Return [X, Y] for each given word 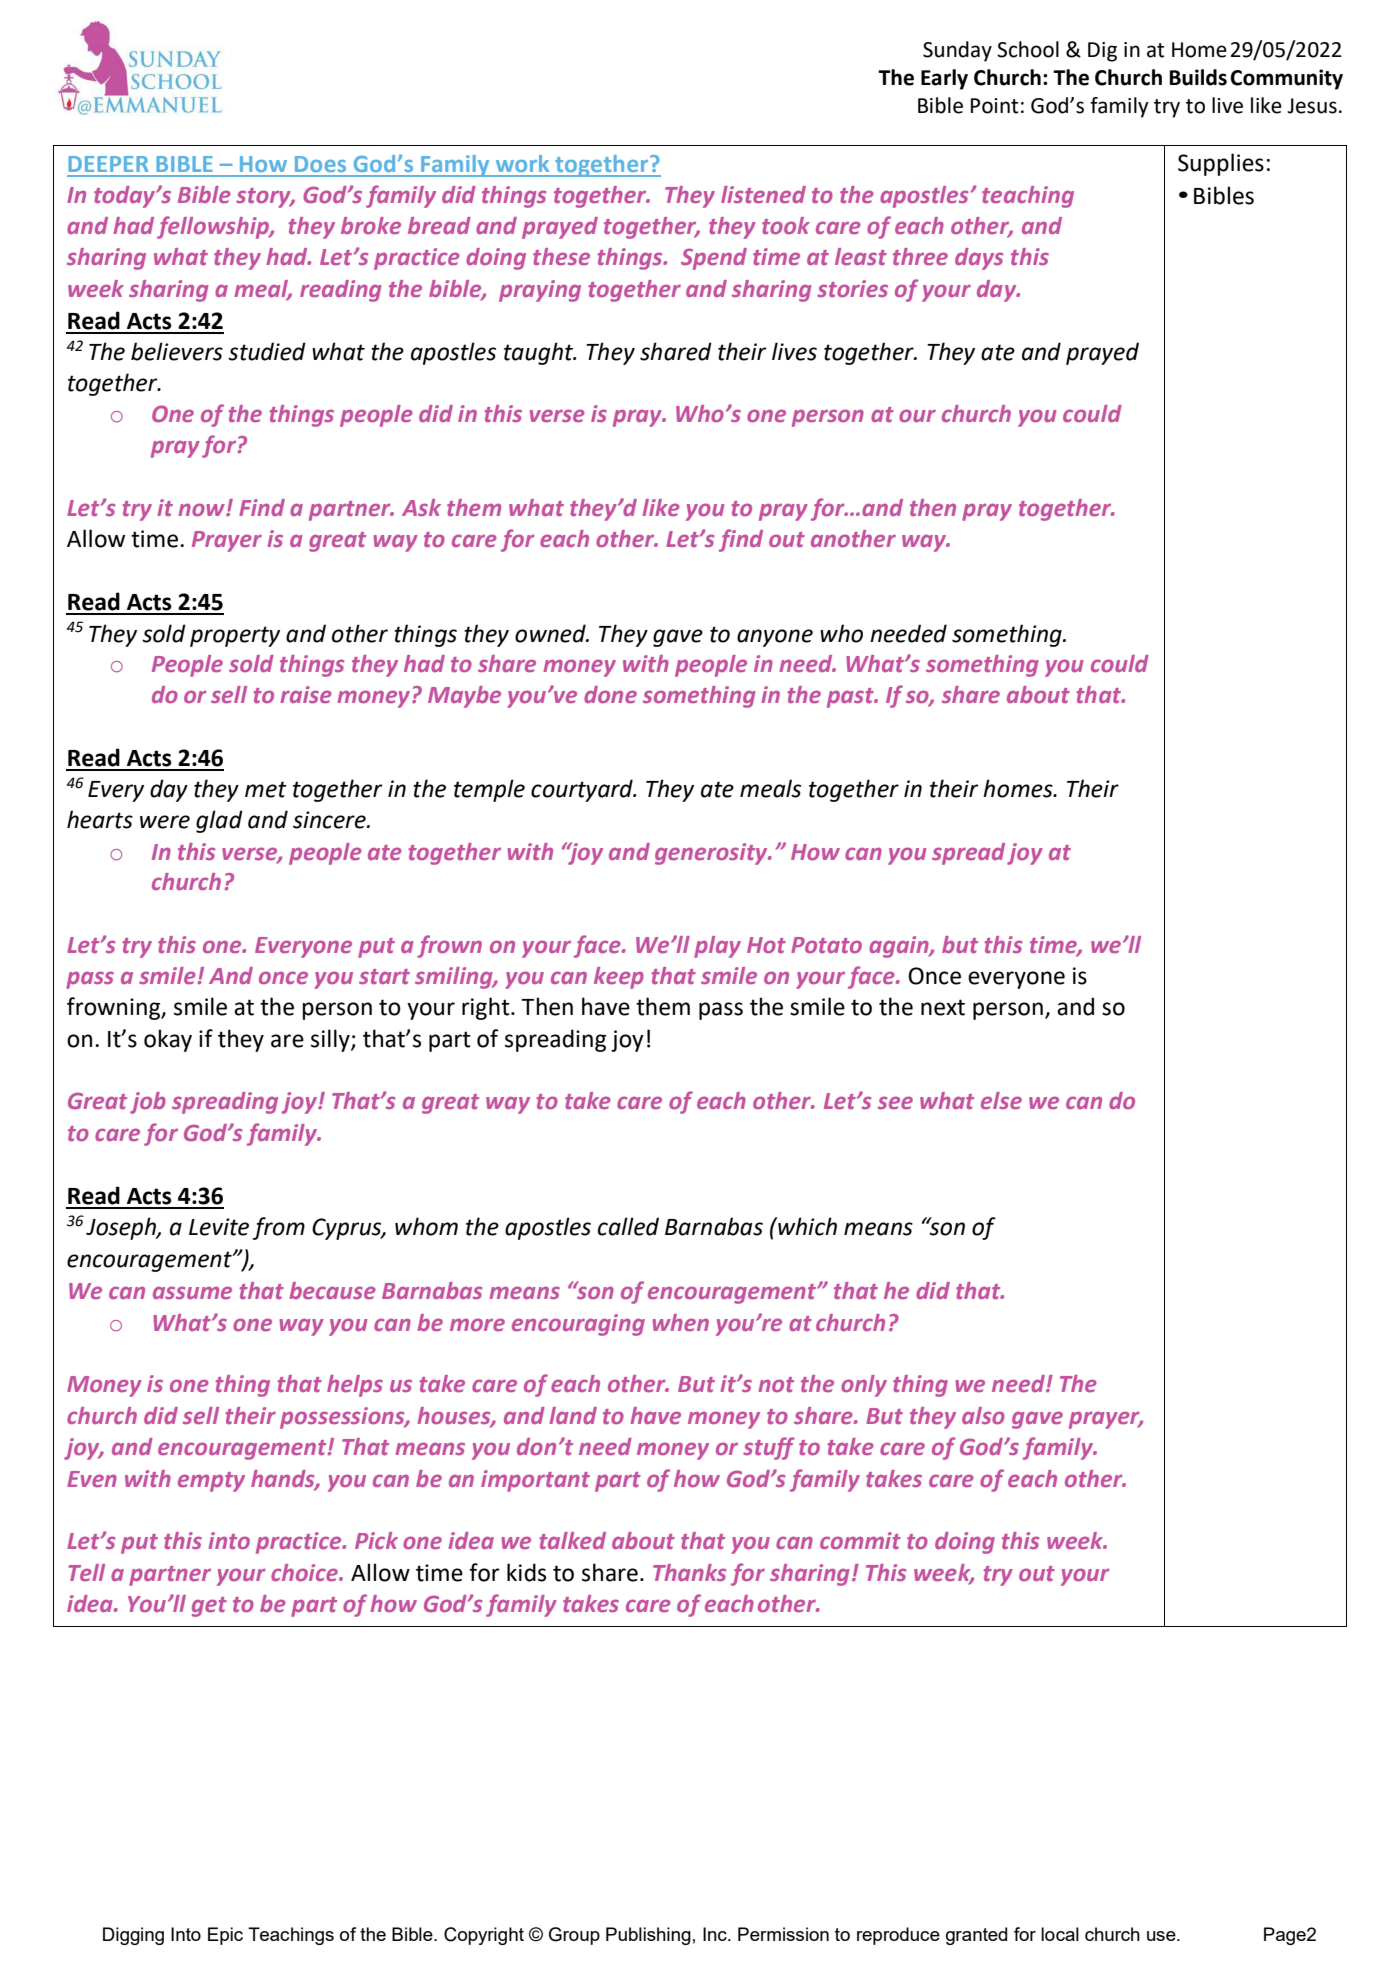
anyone [775, 638]
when [680, 1322]
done [610, 694]
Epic [225, 1936]
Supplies [1221, 164]
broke [371, 225]
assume [192, 1292]
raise [306, 694]
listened [763, 194]
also [983, 1415]
